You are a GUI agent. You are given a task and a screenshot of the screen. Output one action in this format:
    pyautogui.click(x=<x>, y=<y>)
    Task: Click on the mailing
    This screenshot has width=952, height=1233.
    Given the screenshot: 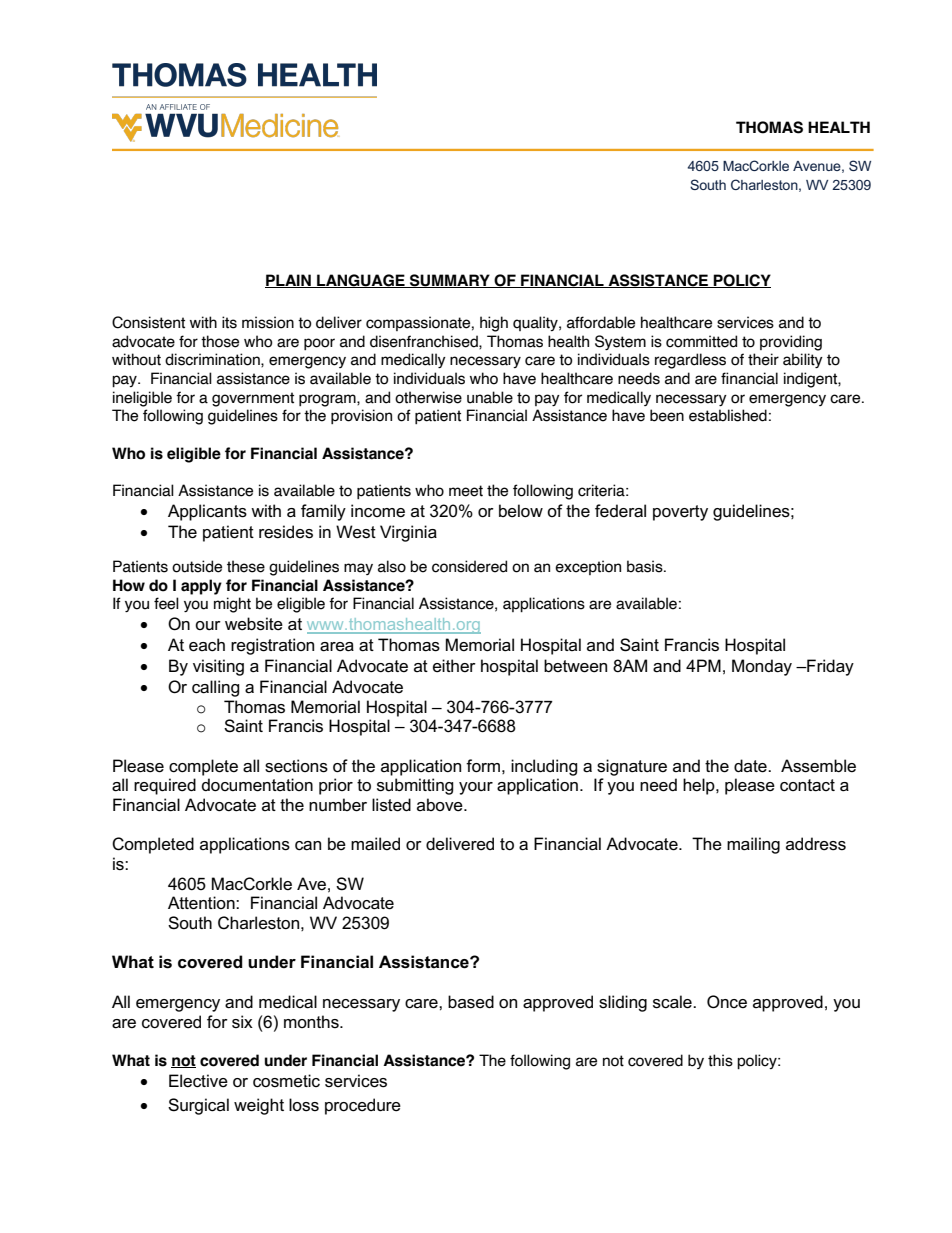 What is the action you would take?
    pyautogui.click(x=753, y=845)
